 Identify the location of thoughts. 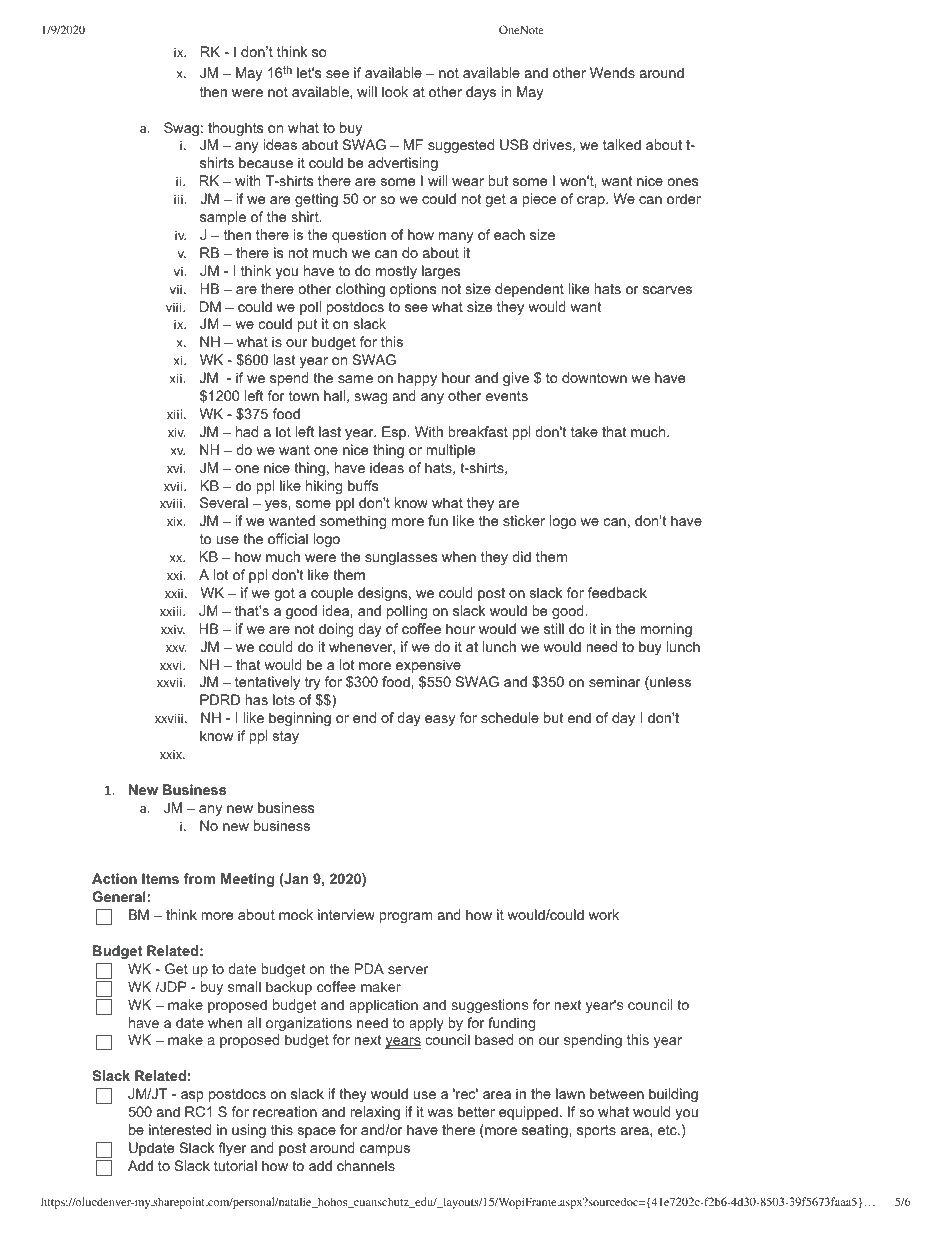
(235, 129).
